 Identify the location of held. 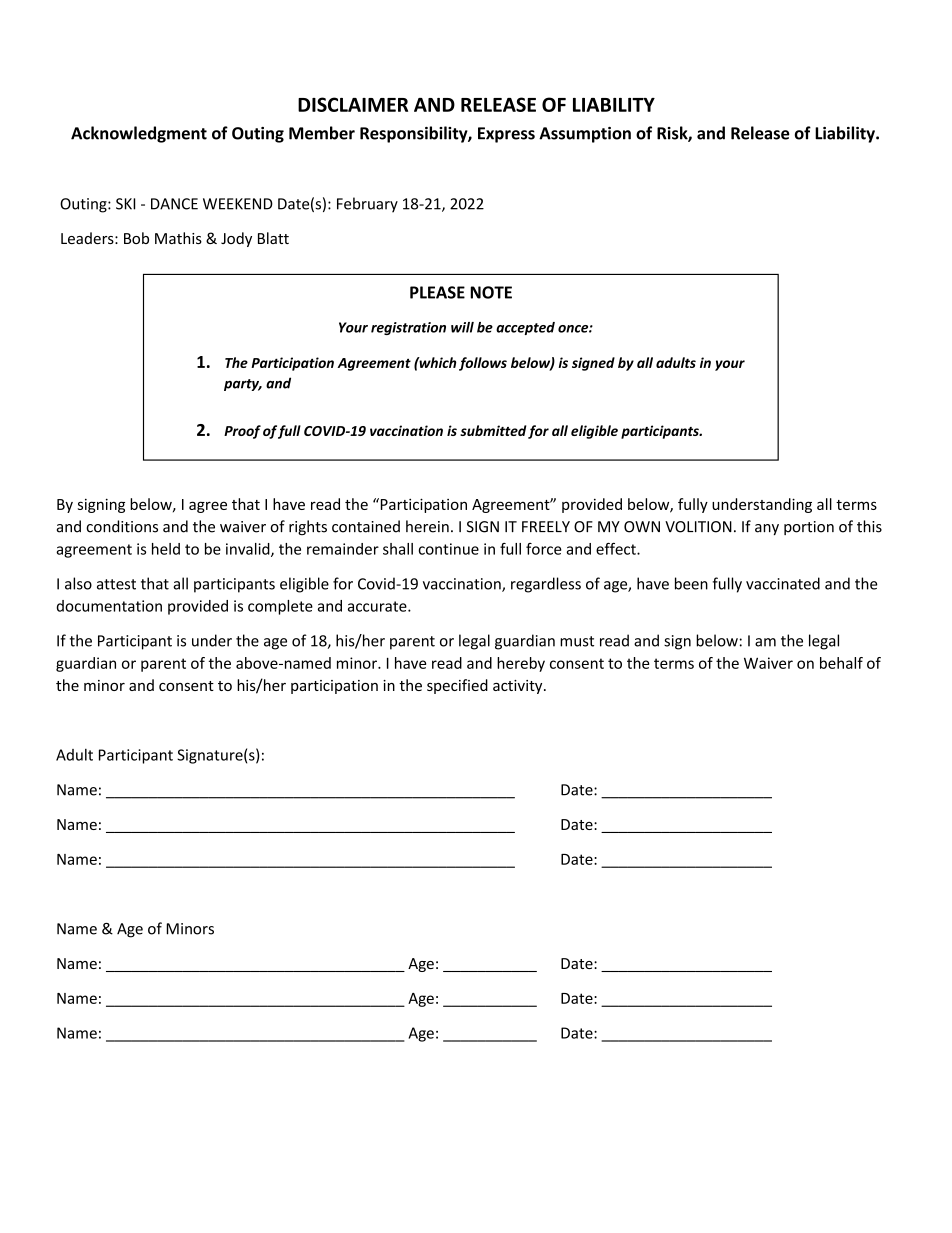
(166, 549).
